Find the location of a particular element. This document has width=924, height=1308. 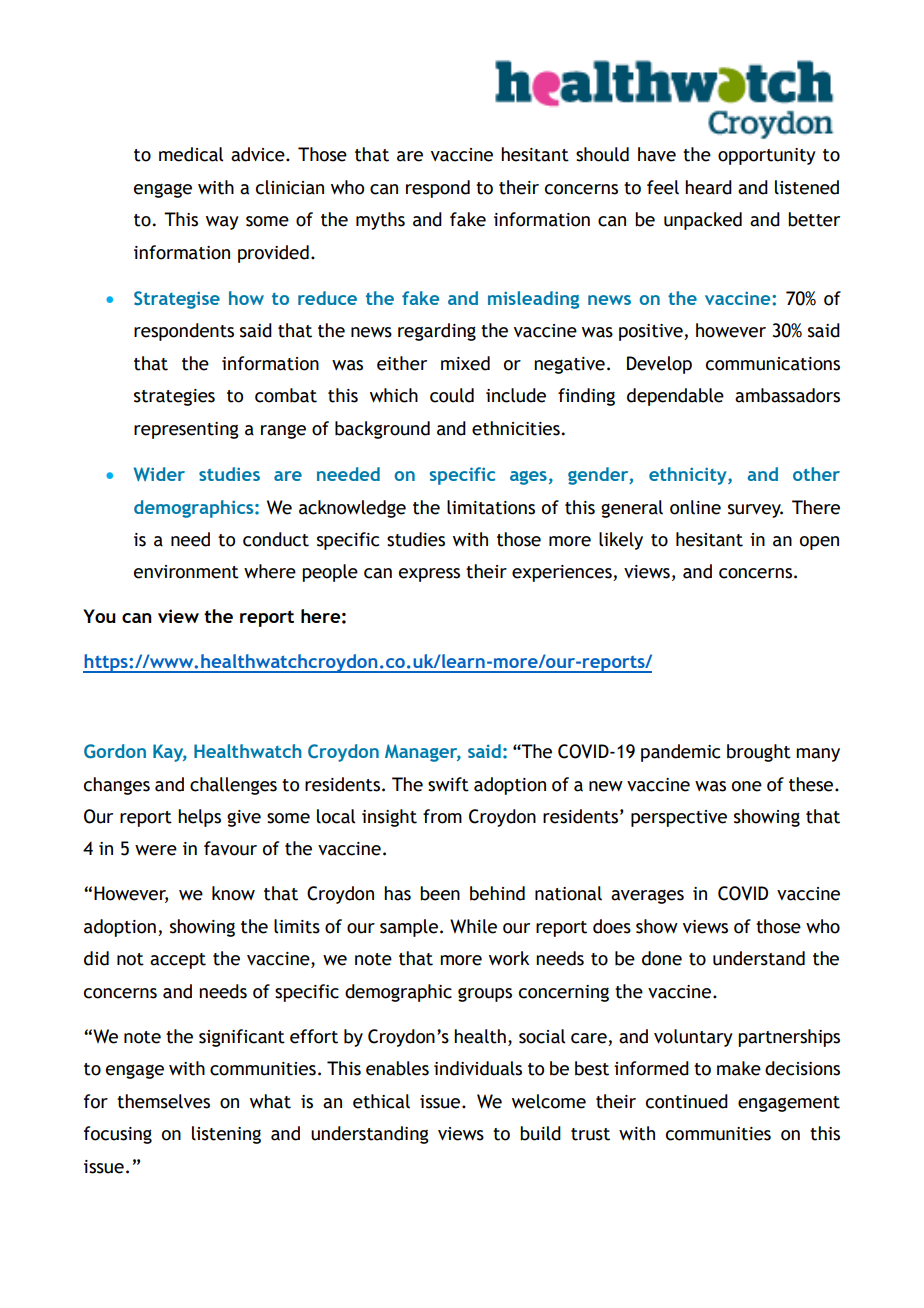

individuals is located at coordinates (478, 1068).
